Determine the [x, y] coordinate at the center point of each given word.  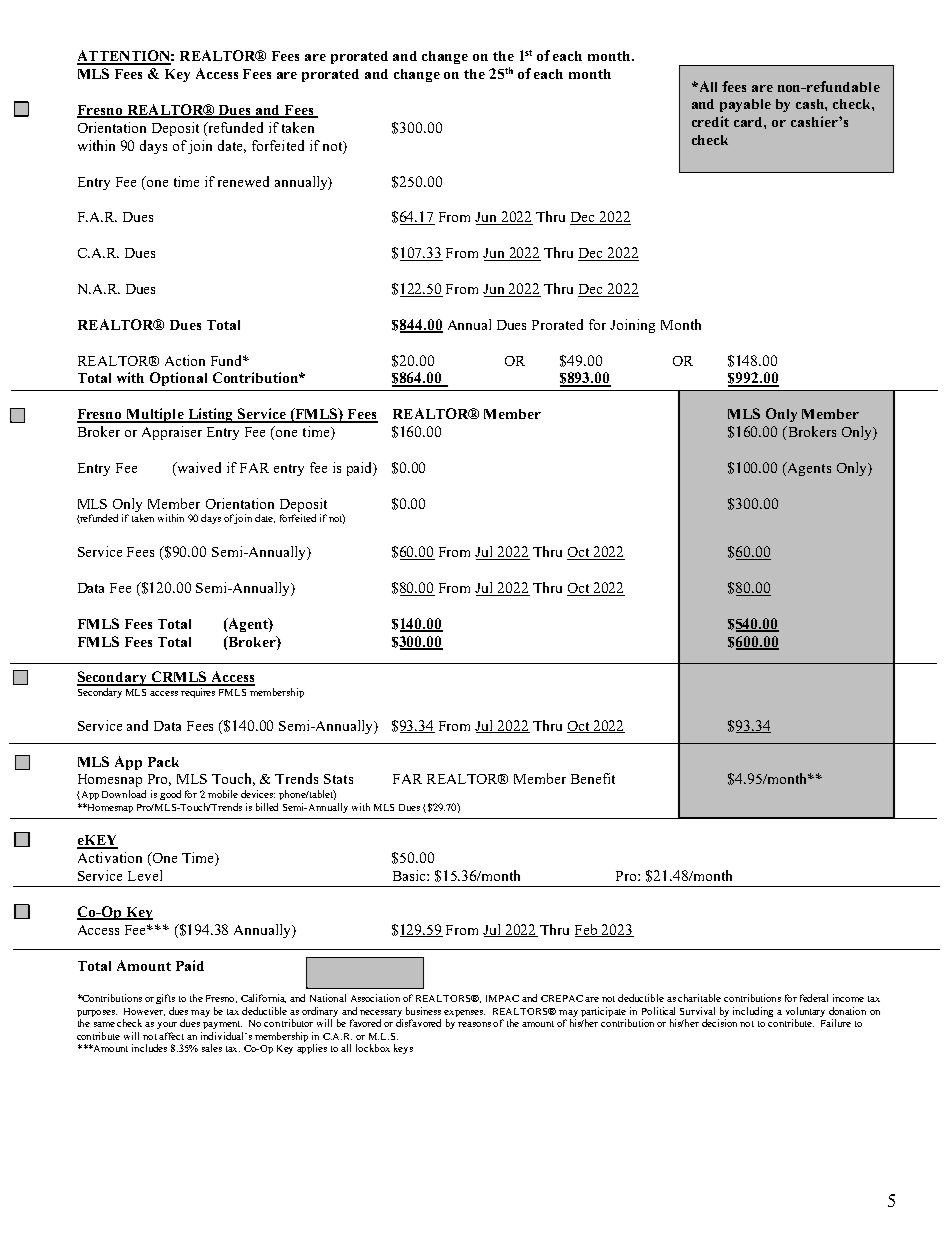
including [753, 1012]
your [167, 1025]
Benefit [593, 778]
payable [745, 105]
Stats [338, 779]
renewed [243, 181]
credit [710, 121]
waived [198, 469]
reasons [474, 1024]
